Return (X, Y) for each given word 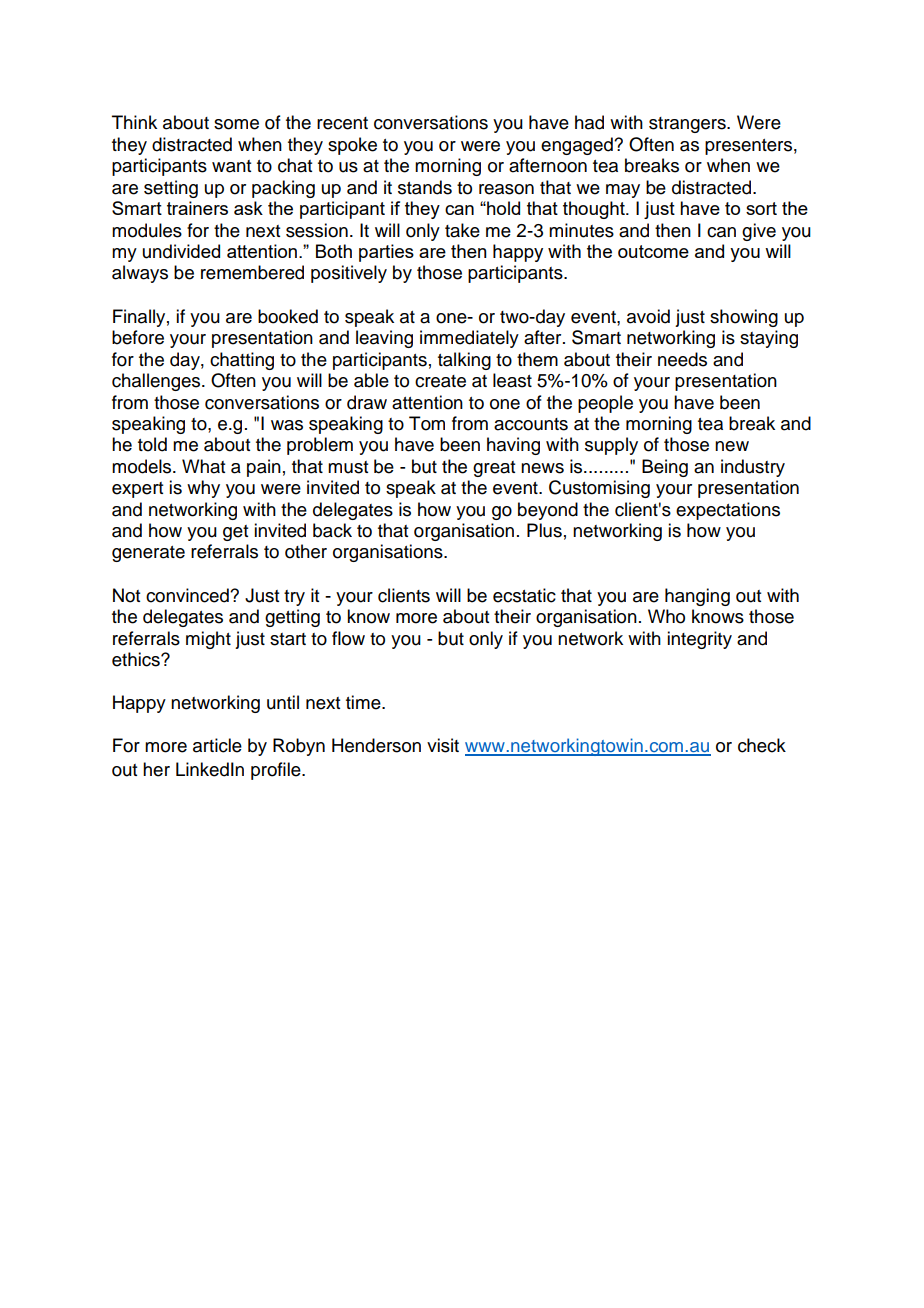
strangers (688, 125)
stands (425, 187)
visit (443, 745)
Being (665, 468)
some (236, 124)
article (217, 745)
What (203, 466)
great (494, 469)
